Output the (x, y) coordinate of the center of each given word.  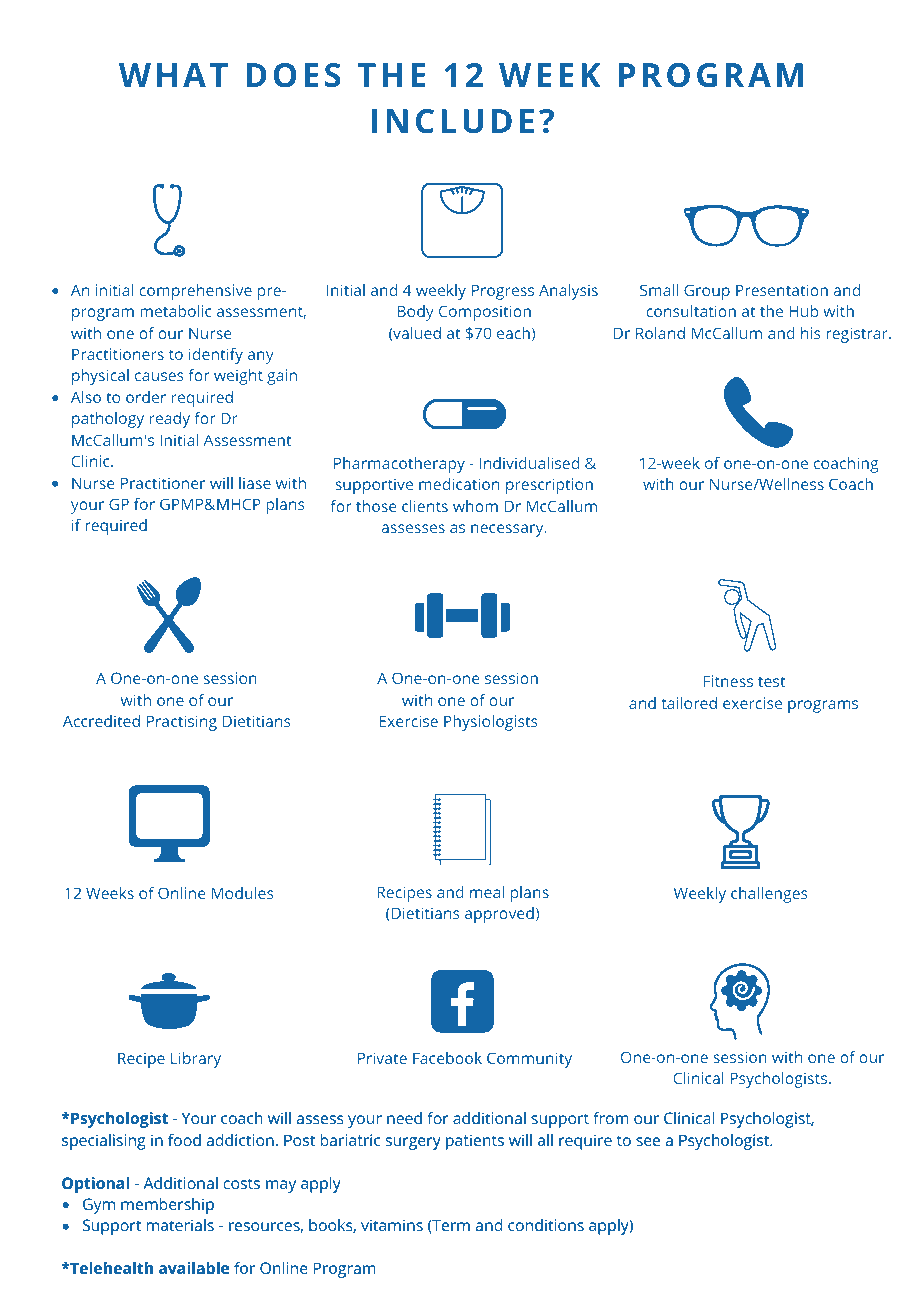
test (771, 681)
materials (180, 1225)
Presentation (782, 290)
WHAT (173, 75)
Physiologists (491, 723)
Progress (503, 292)
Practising (182, 723)
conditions (546, 1225)
